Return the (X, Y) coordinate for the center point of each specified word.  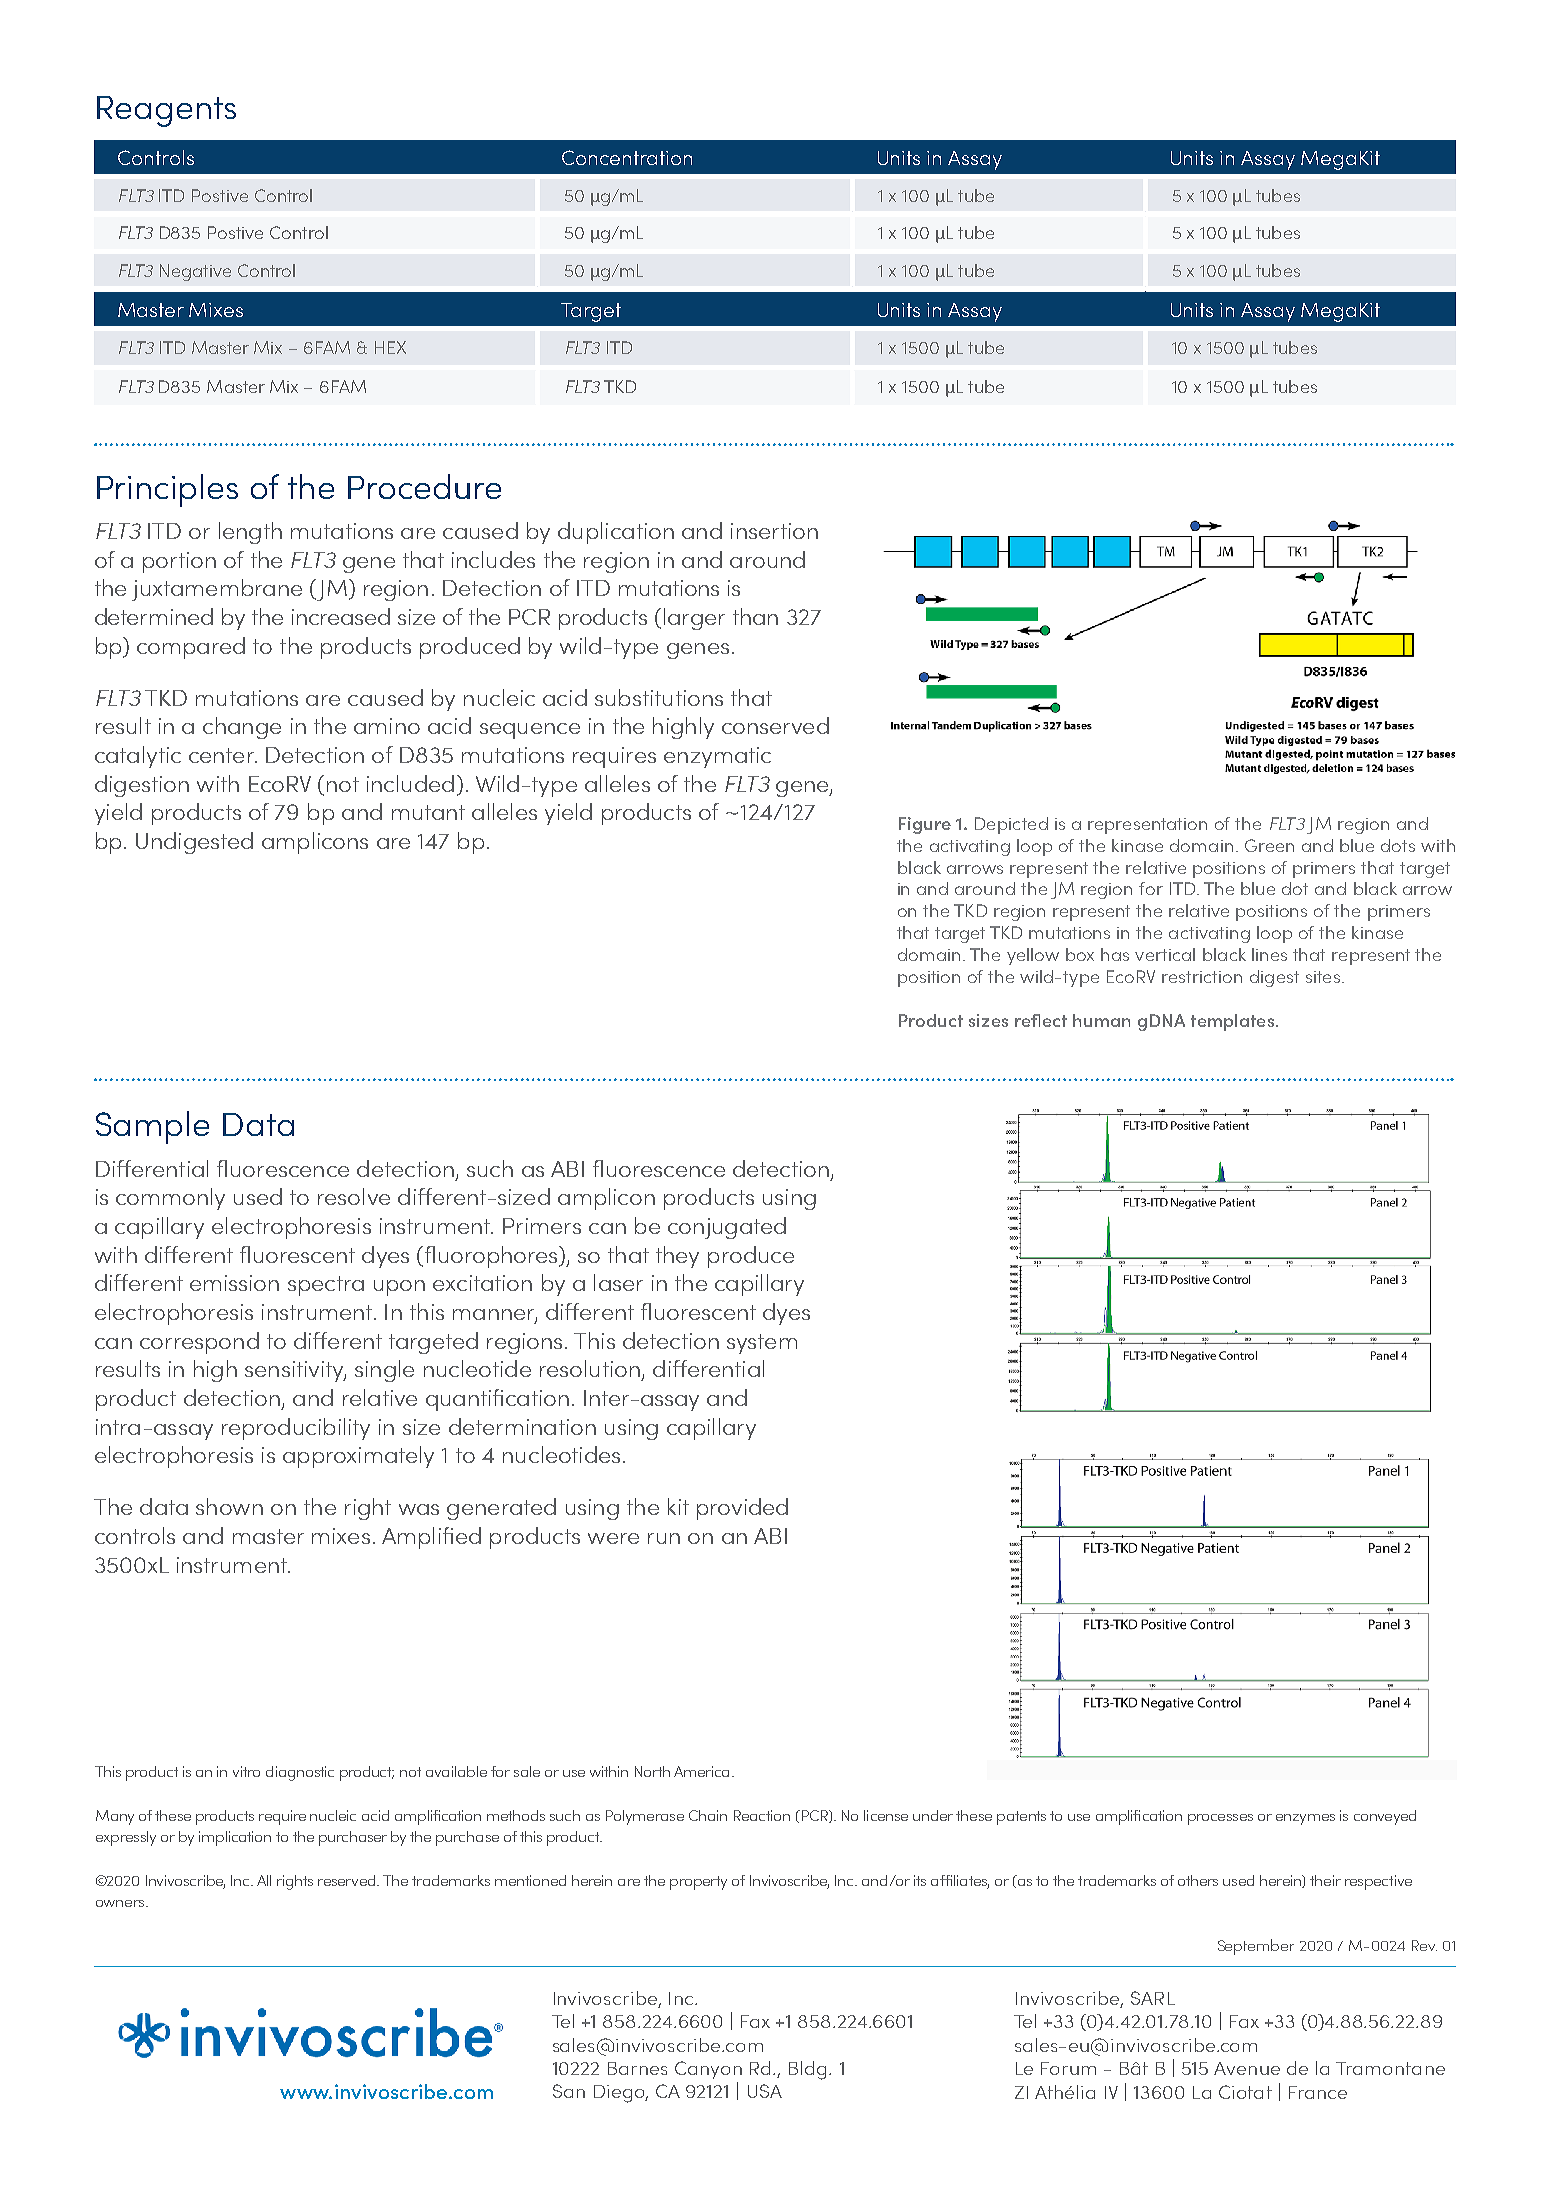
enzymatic (717, 757)
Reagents (166, 111)
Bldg (807, 2070)
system (762, 1344)
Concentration (627, 157)
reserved (348, 1880)
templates (1232, 1022)
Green (1269, 845)
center (223, 755)
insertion (774, 531)
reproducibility (296, 1429)
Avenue (1247, 2068)
